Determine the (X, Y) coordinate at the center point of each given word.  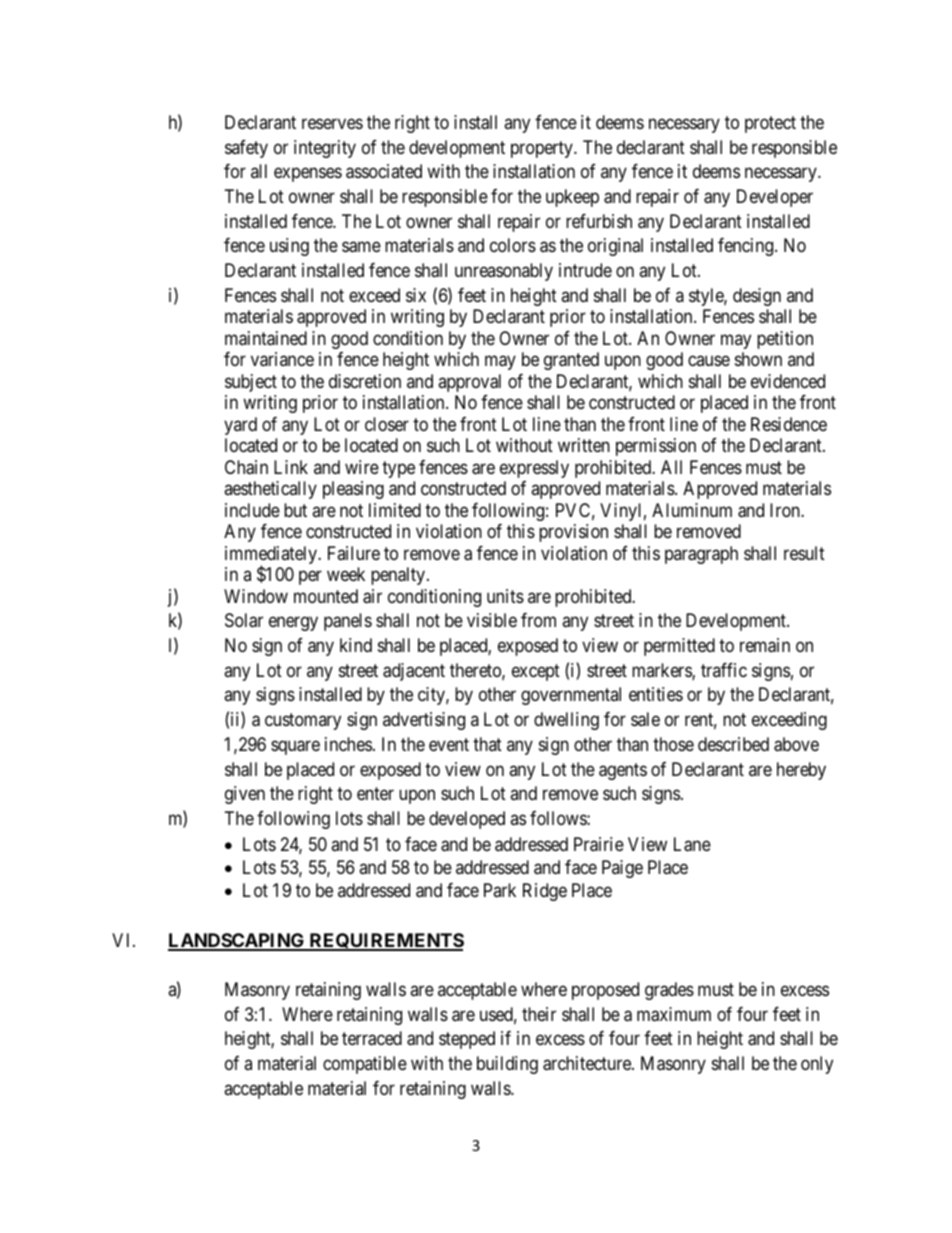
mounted (326, 596)
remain (765, 645)
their (539, 1014)
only (817, 1065)
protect (770, 124)
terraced (372, 1038)
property (543, 149)
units (505, 596)
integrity (325, 149)
